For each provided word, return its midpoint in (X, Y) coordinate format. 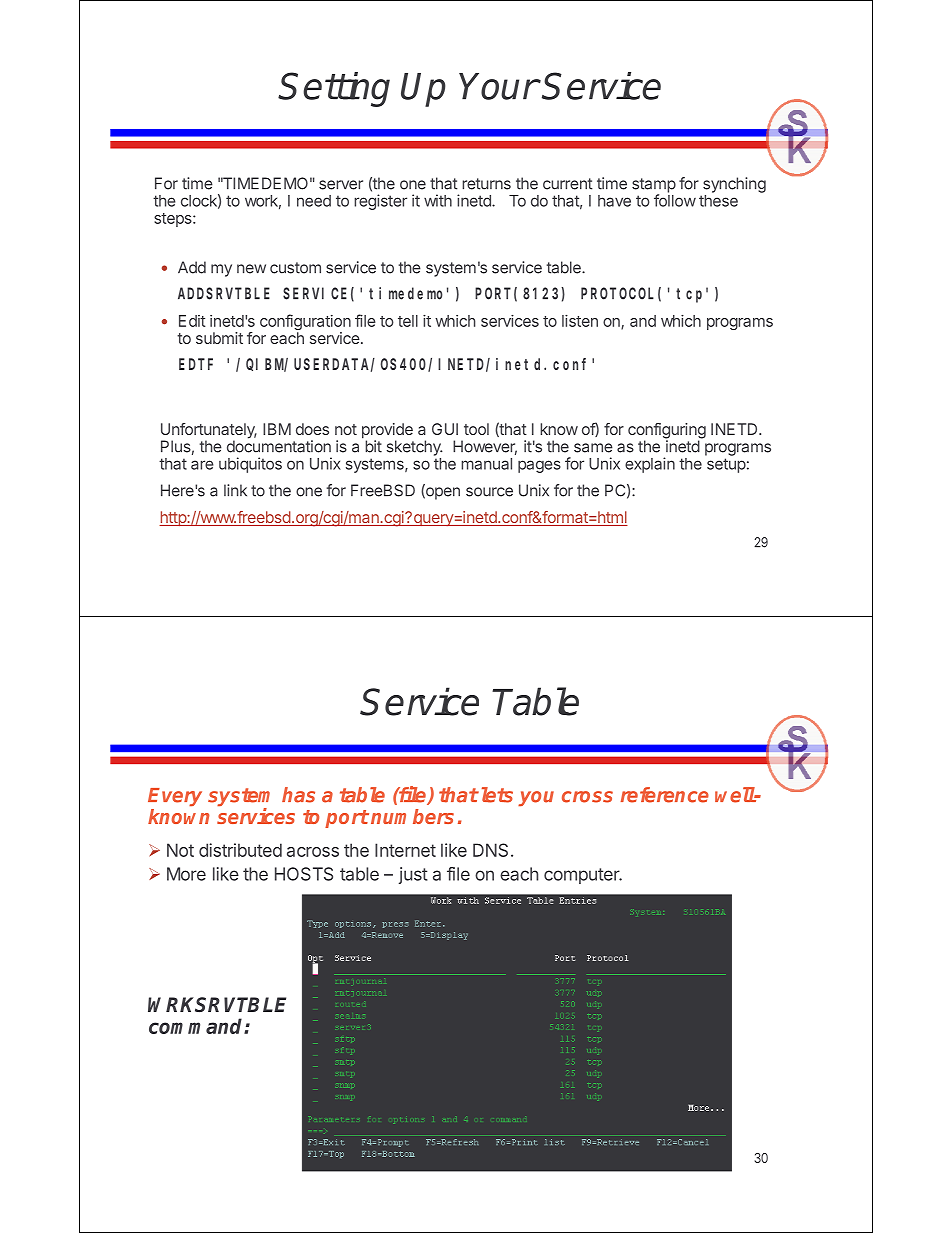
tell (408, 321)
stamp (654, 186)
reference (665, 795)
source (489, 492)
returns (486, 184)
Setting (334, 89)
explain (650, 465)
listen (580, 321)
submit (219, 338)
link (235, 490)
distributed (240, 850)
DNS (490, 850)
